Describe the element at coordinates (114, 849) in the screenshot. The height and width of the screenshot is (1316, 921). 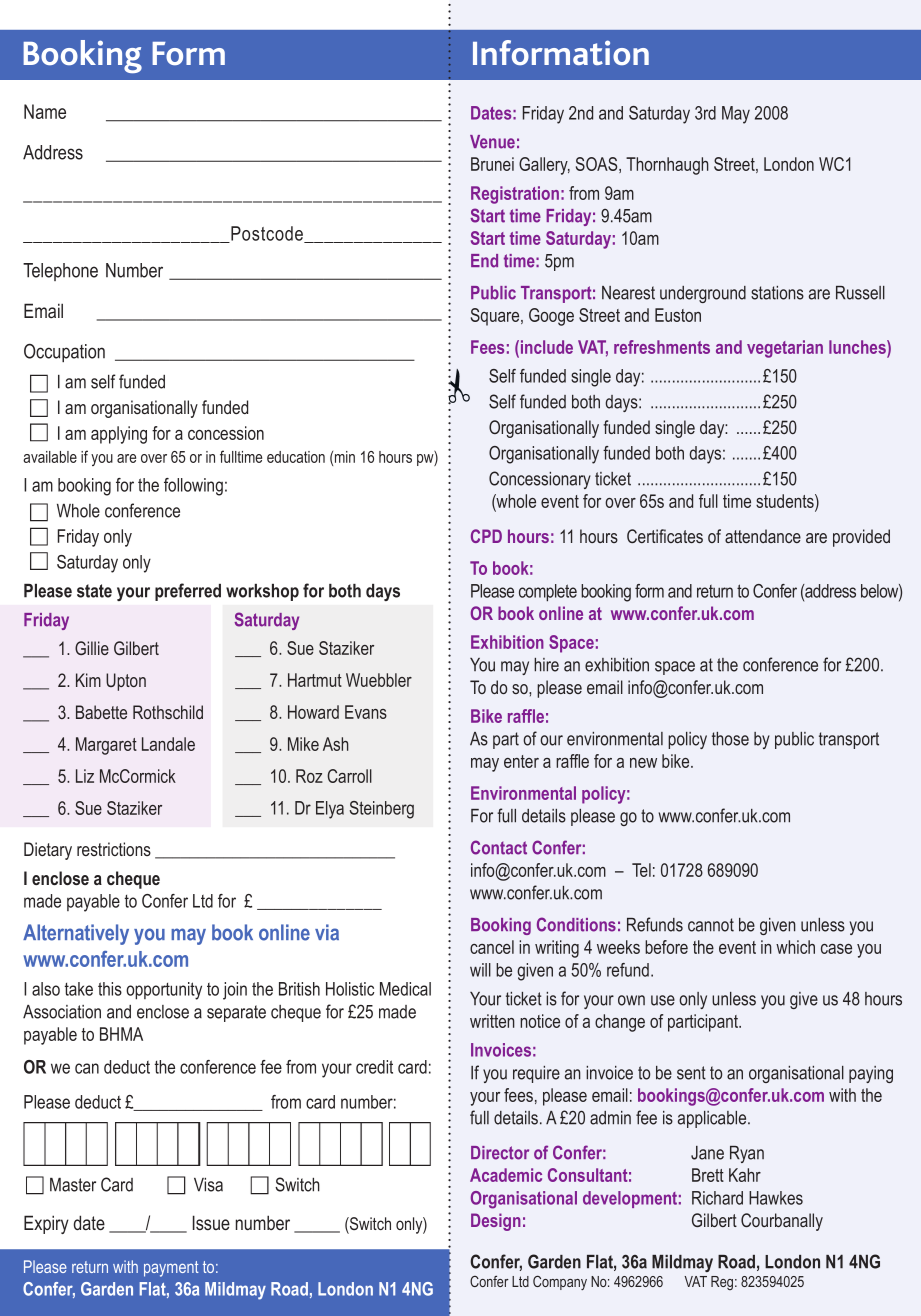
I see `restrictions` at that location.
